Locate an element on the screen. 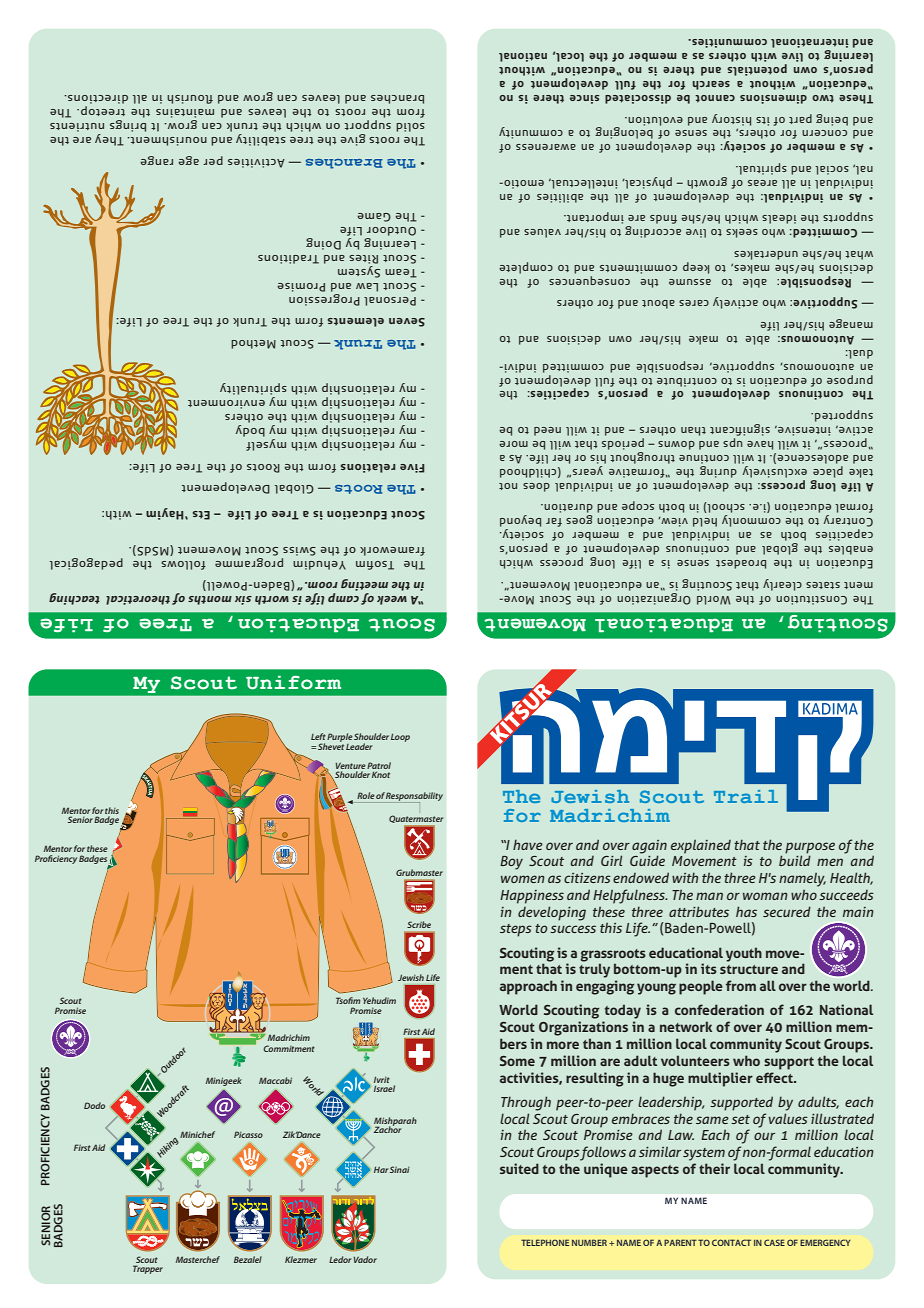 The width and height of the screenshot is (924, 1308). approach is located at coordinates (528, 987).
